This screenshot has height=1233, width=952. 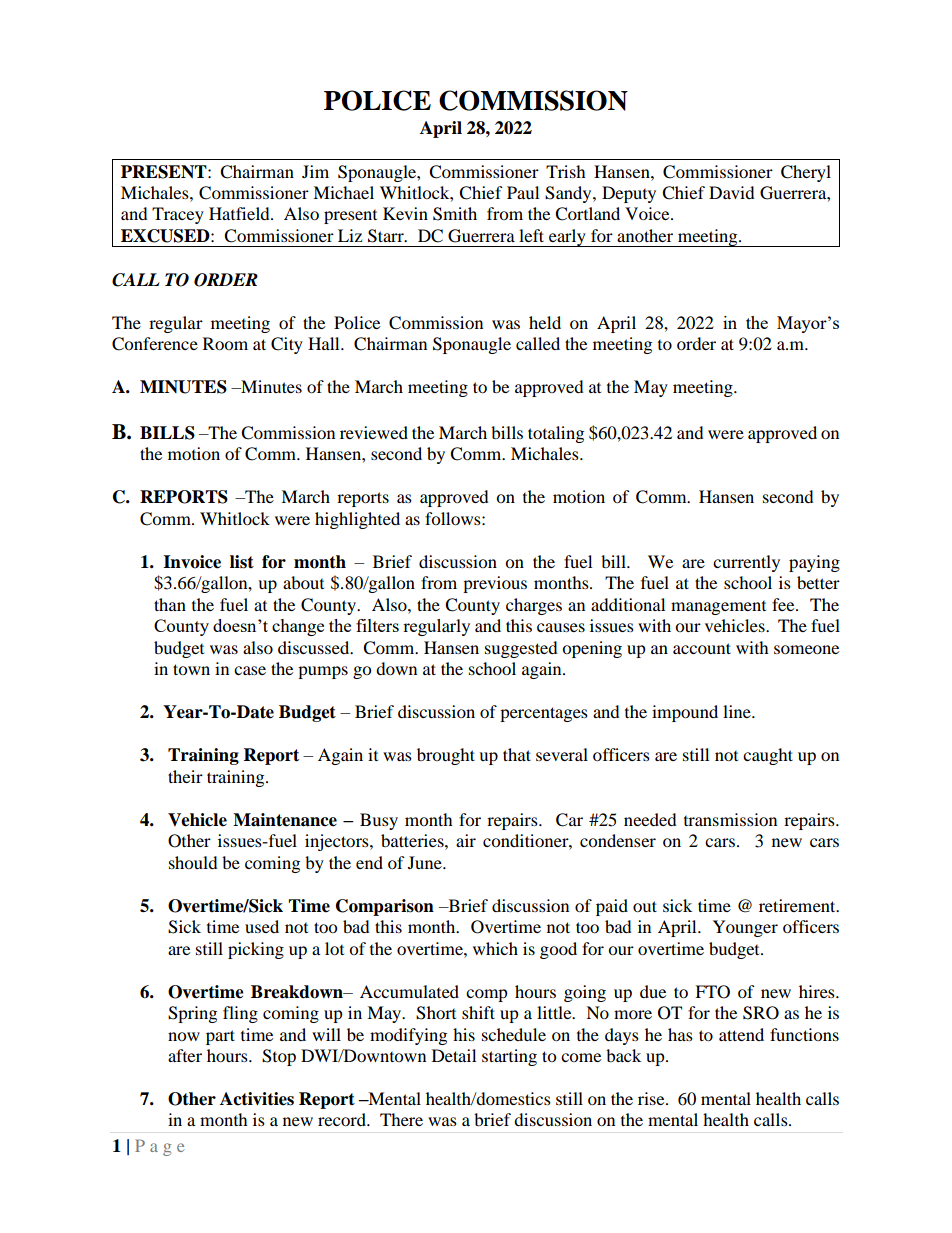 I want to click on Activities, so click(x=257, y=1099).
